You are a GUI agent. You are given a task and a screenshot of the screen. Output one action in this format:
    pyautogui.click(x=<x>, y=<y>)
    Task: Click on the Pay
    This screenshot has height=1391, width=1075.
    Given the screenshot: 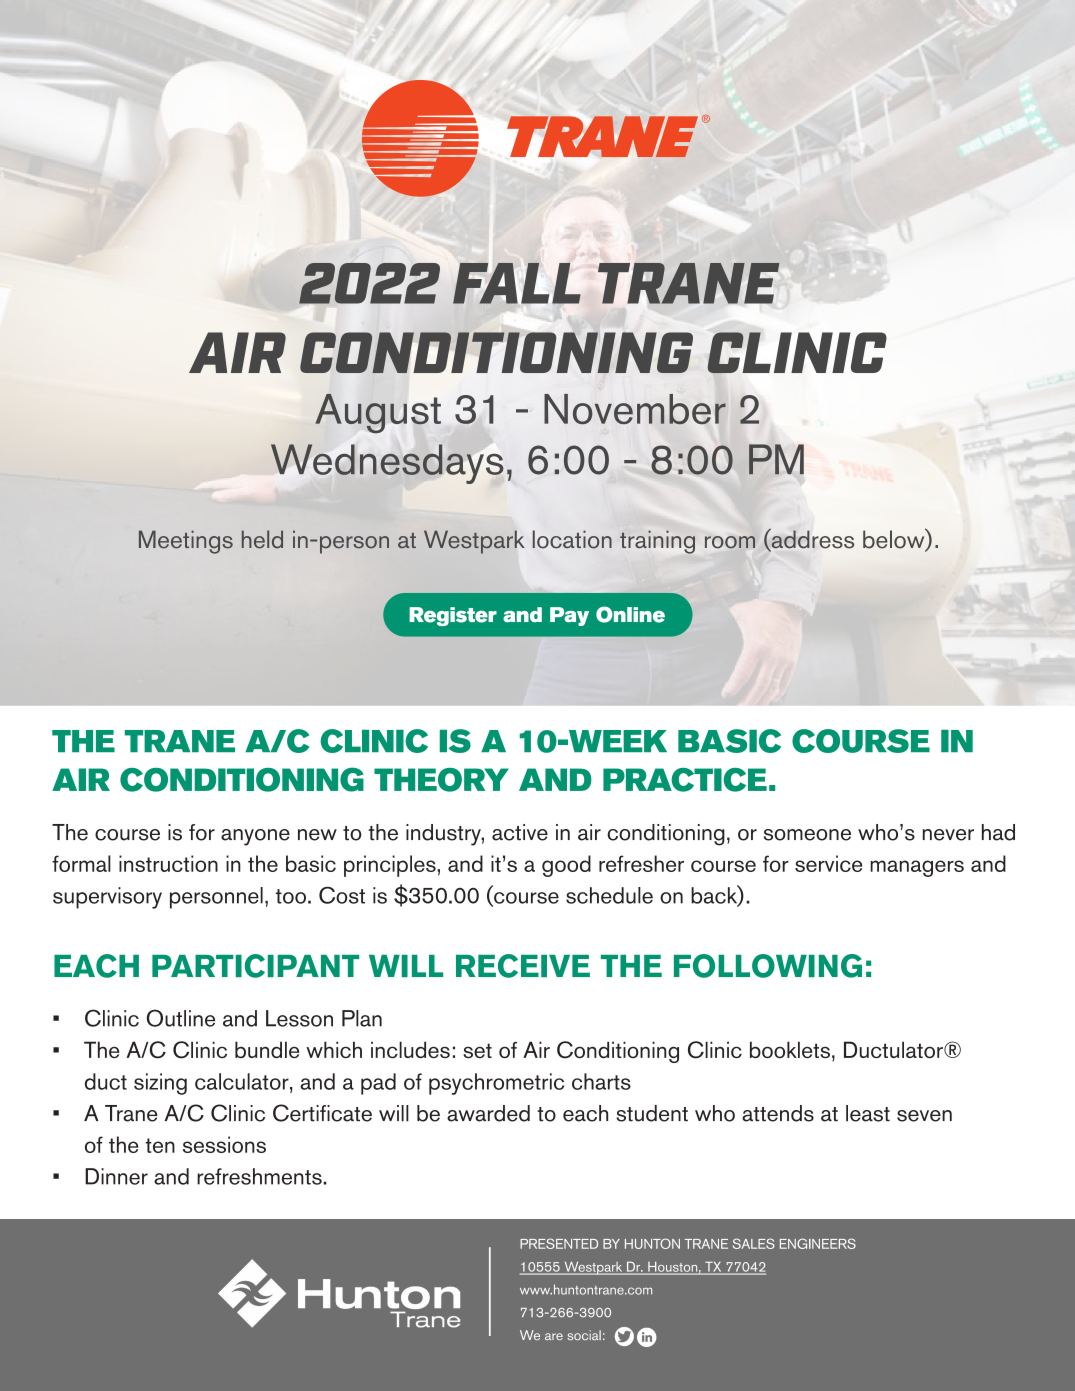 What is the action you would take?
    pyautogui.click(x=569, y=616)
